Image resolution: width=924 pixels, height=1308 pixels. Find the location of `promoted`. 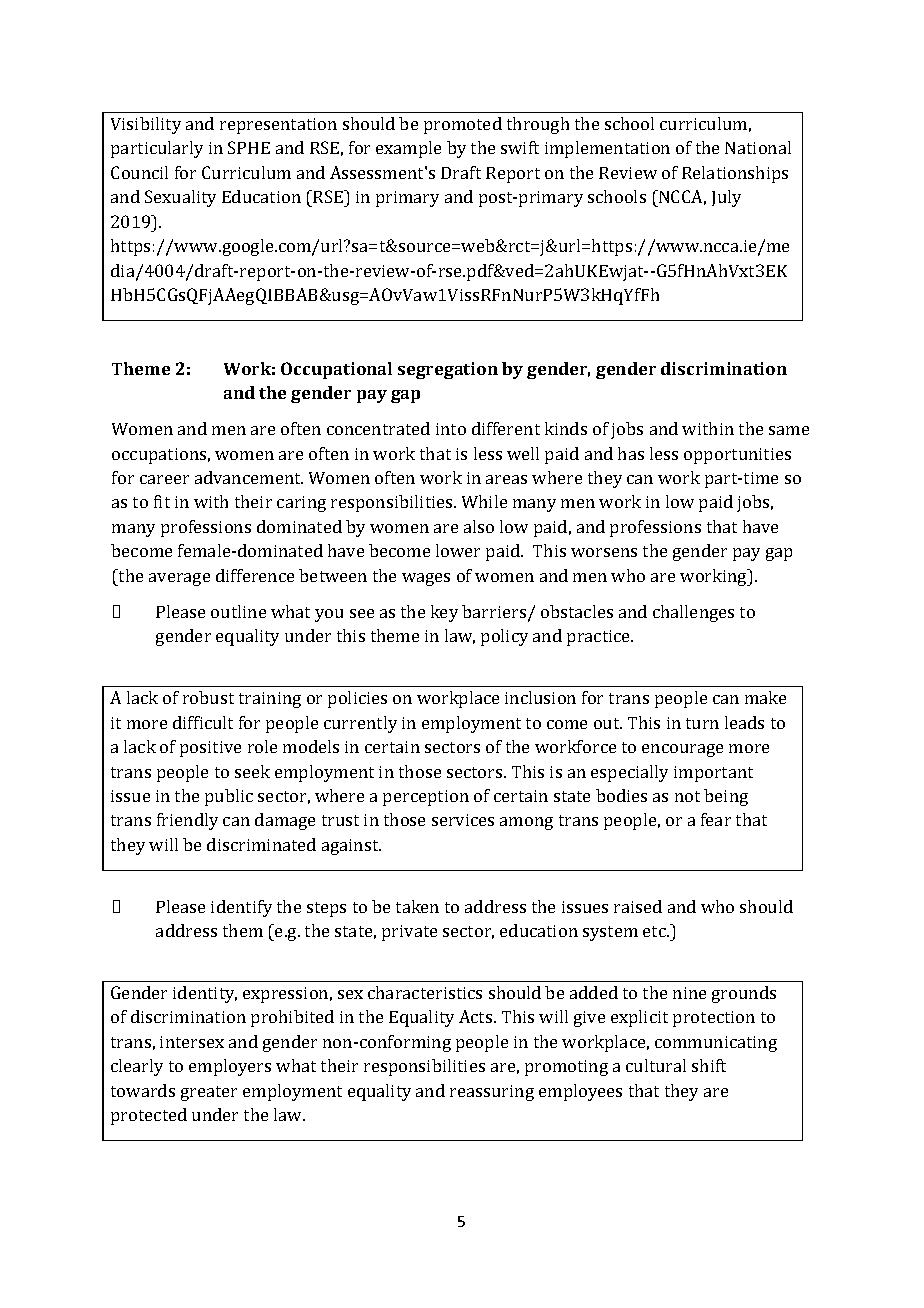

promoted is located at coordinates (463, 125).
